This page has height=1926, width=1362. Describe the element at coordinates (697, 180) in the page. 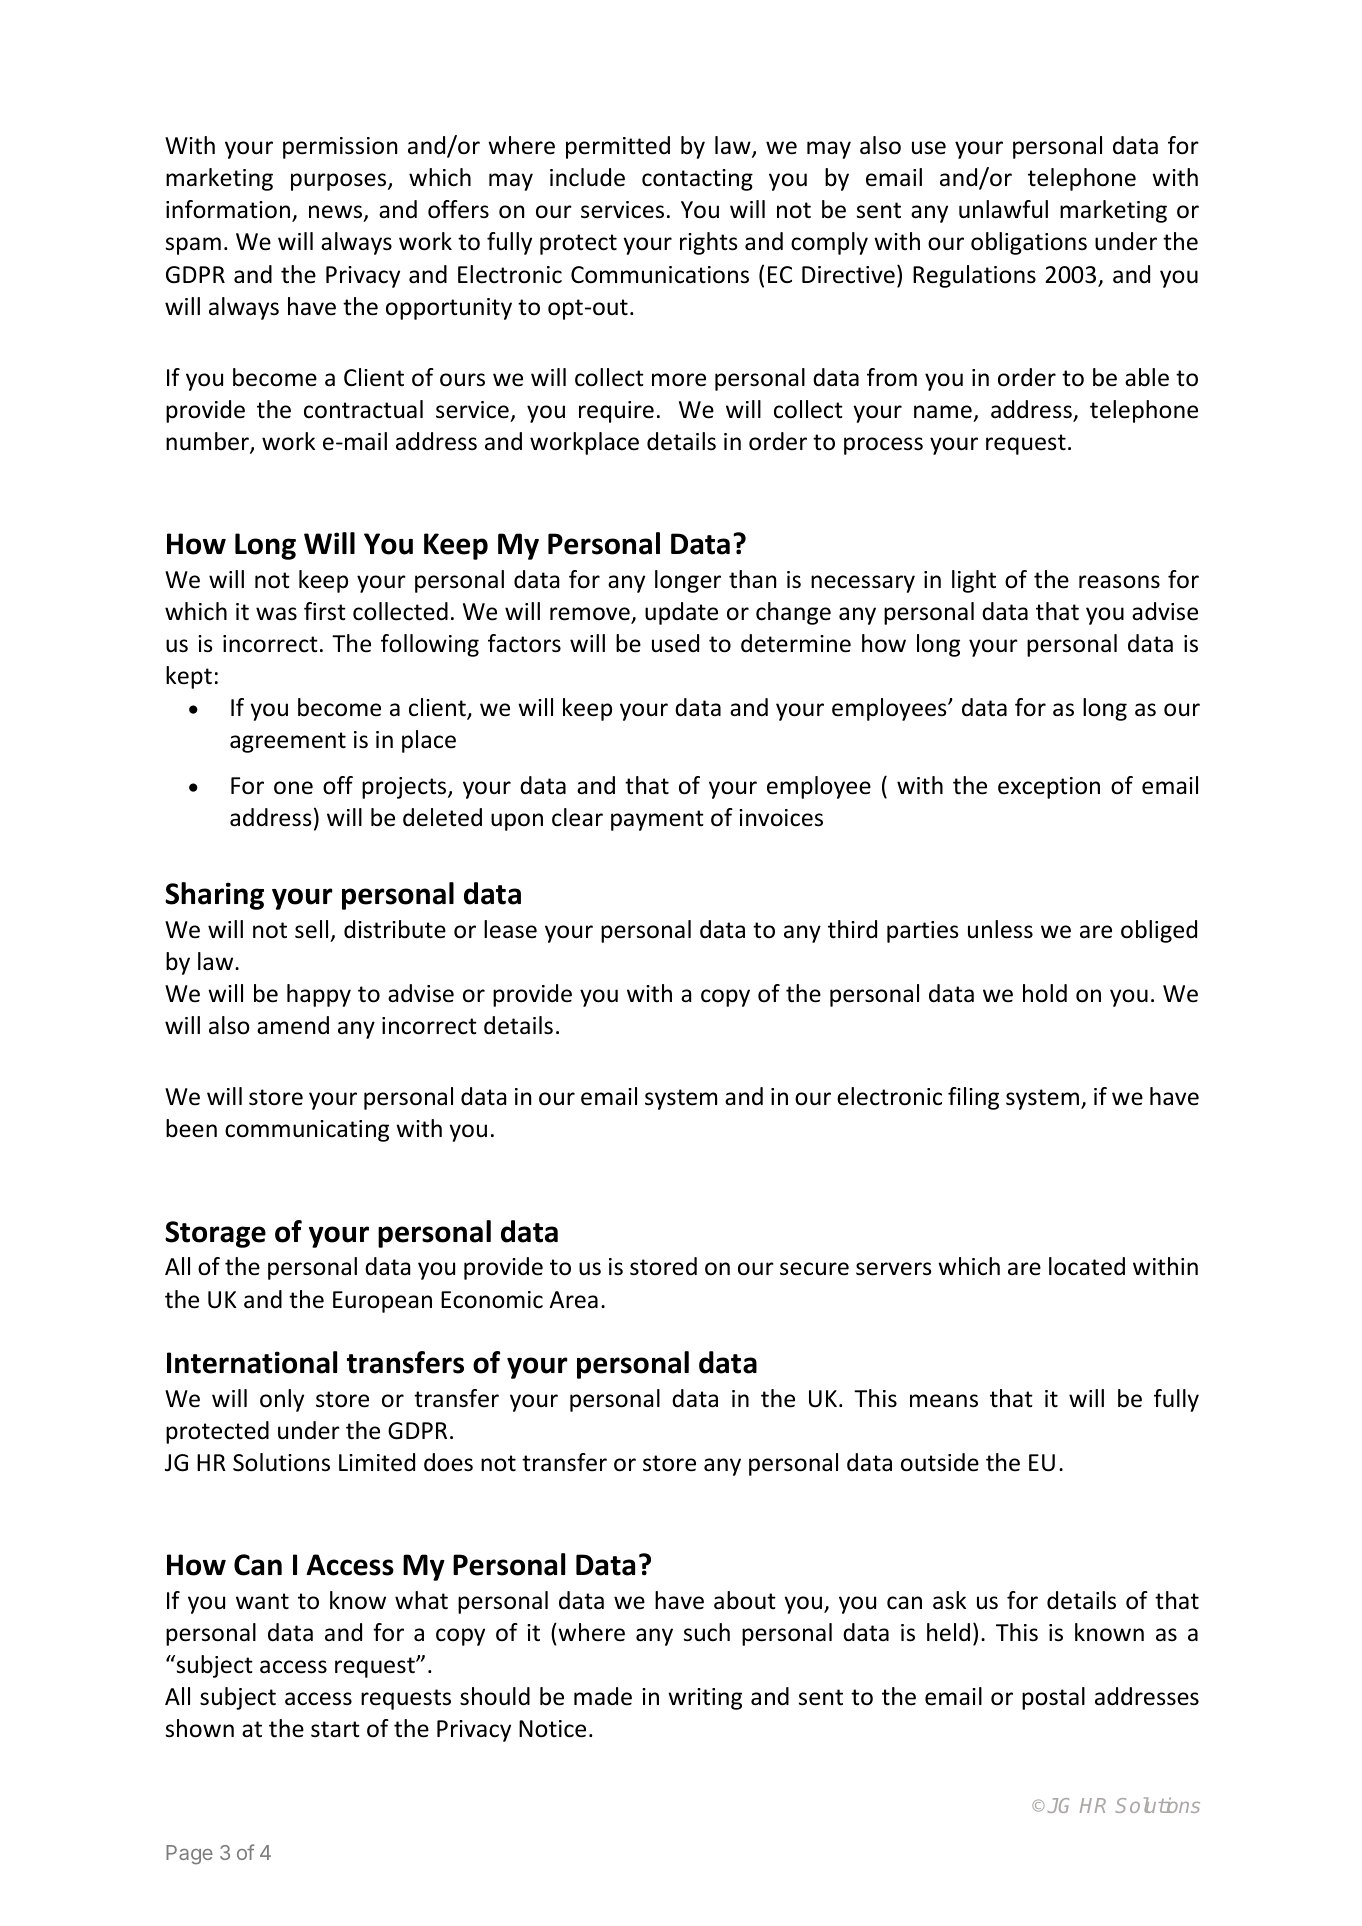

I see `contacting` at that location.
